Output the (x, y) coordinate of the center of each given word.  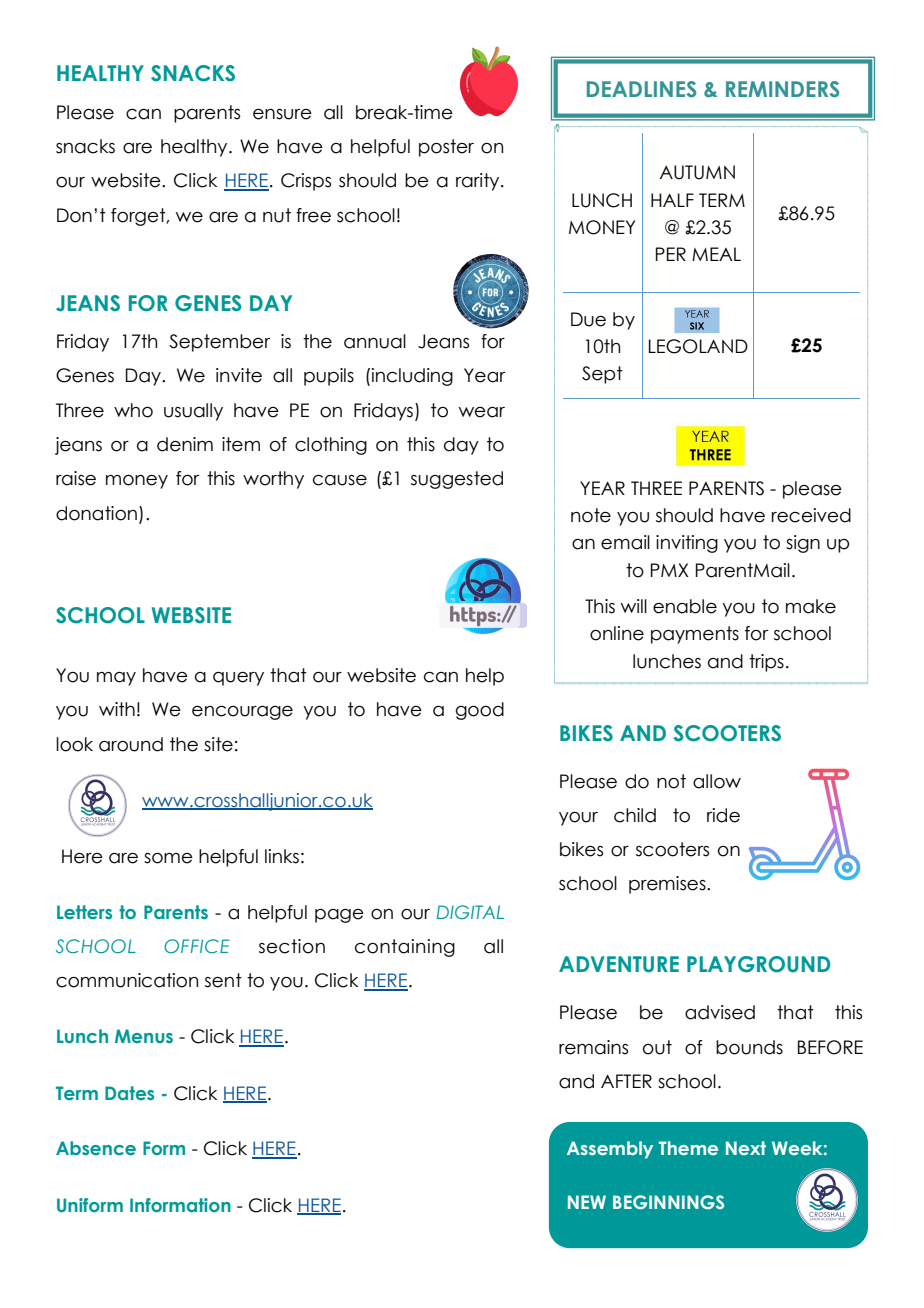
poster (446, 148)
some (168, 858)
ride (723, 815)
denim (185, 444)
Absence (96, 1148)
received (811, 515)
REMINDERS (782, 89)
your (578, 819)
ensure (282, 114)
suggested (457, 480)
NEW (587, 1202)
